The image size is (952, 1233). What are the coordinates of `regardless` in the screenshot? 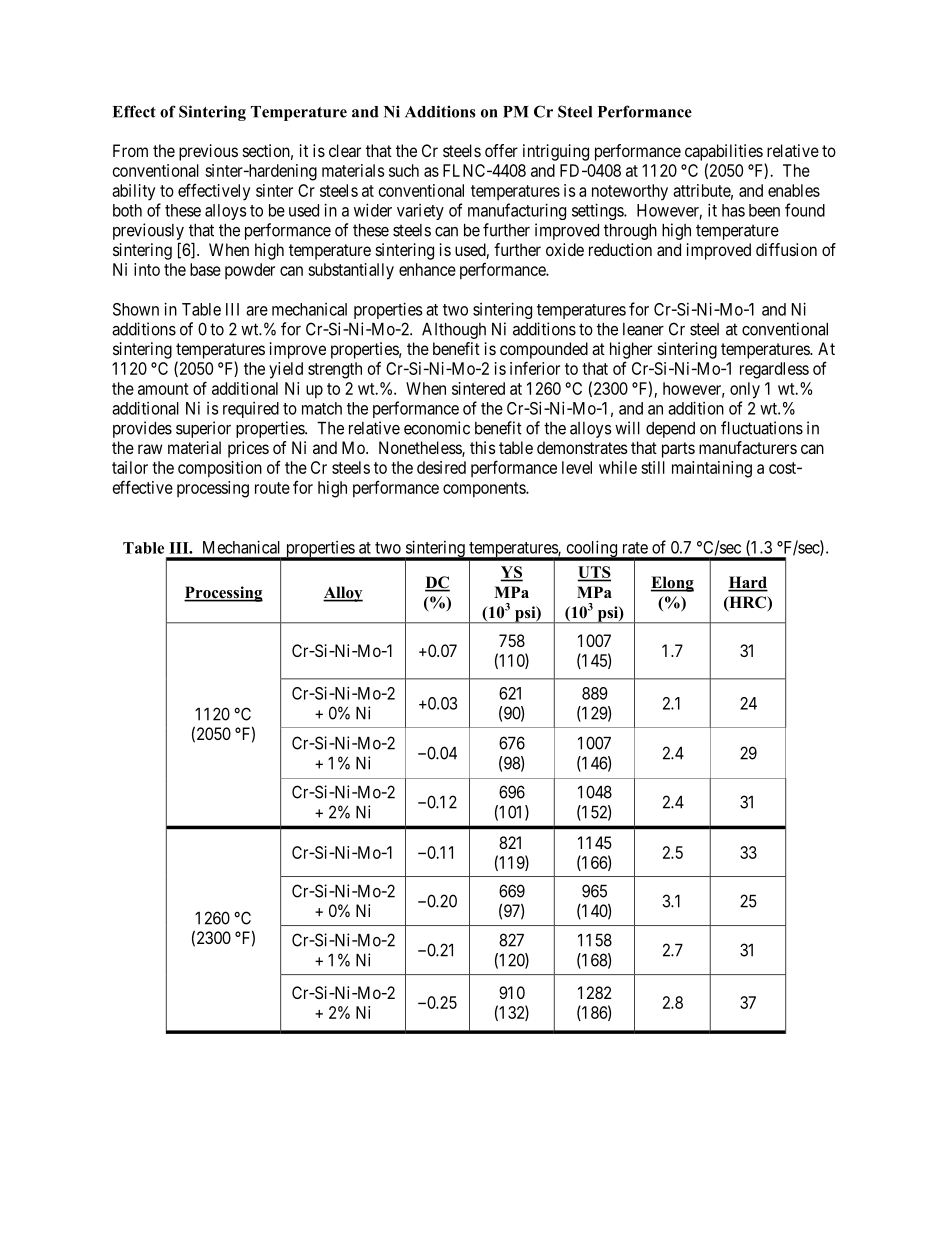 It's located at (774, 370).
